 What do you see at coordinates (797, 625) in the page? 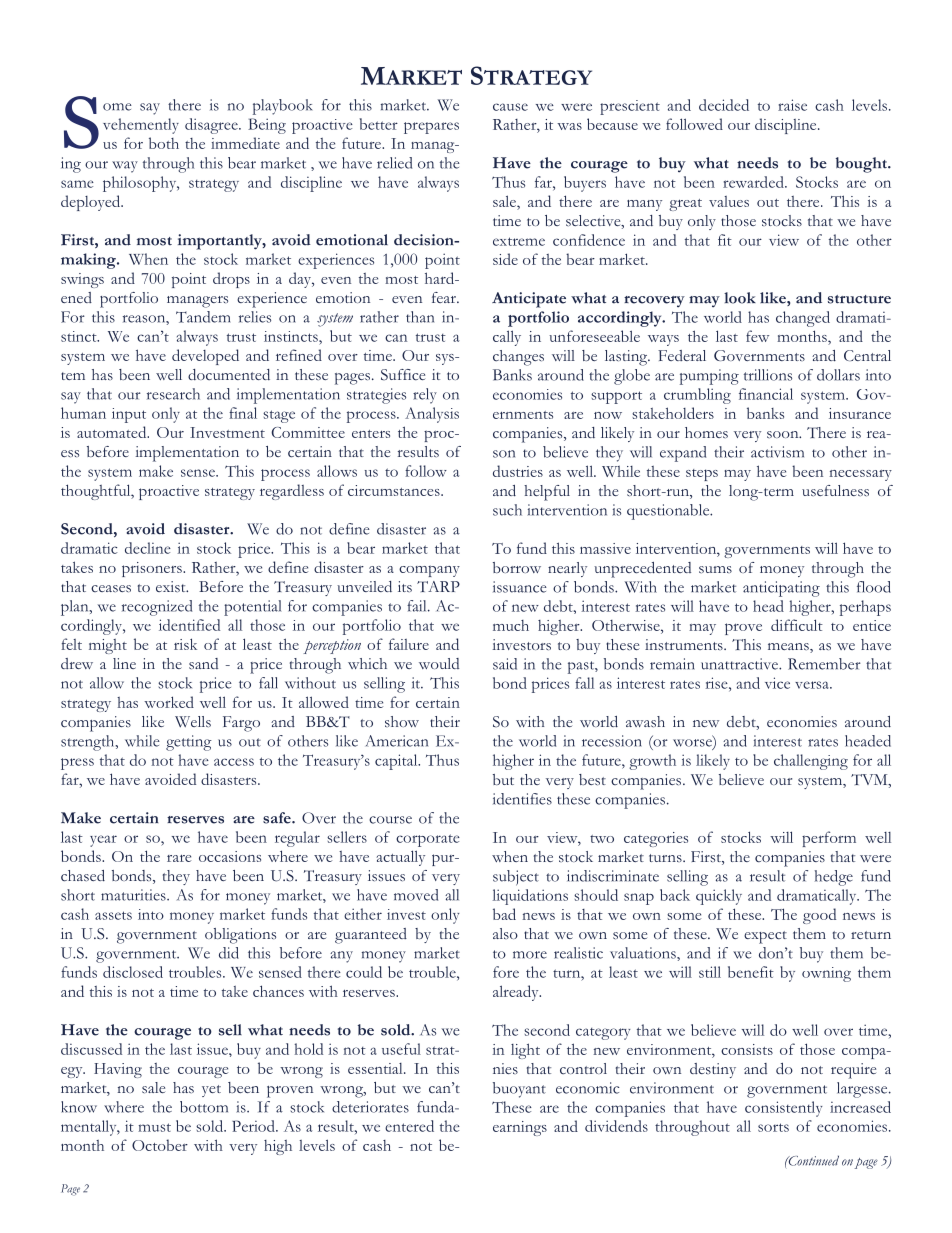
I see `difficult` at bounding box center [797, 625].
